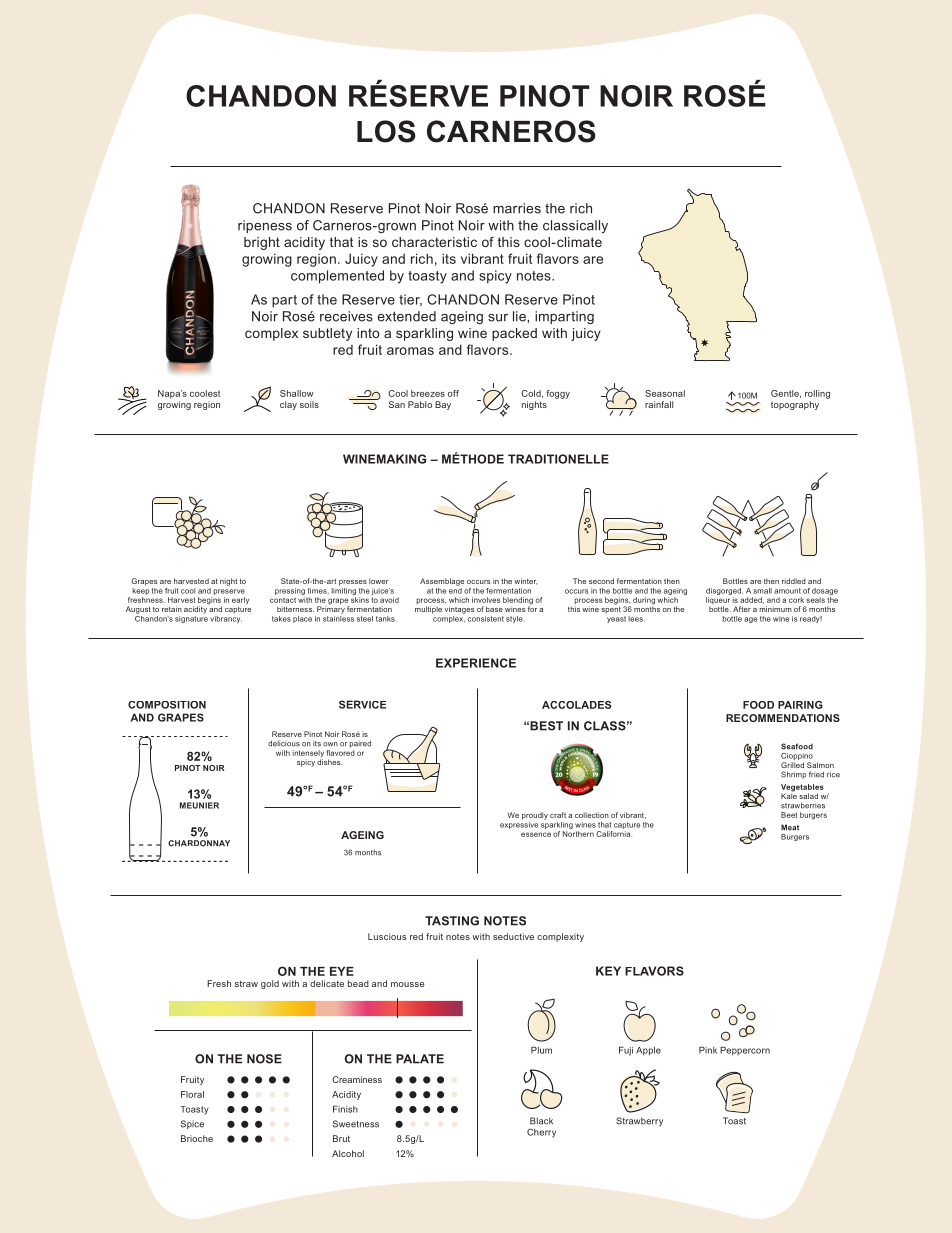 This screenshot has height=1233, width=952. Describe the element at coordinates (265, 226) in the screenshot. I see `ripeness` at that location.
